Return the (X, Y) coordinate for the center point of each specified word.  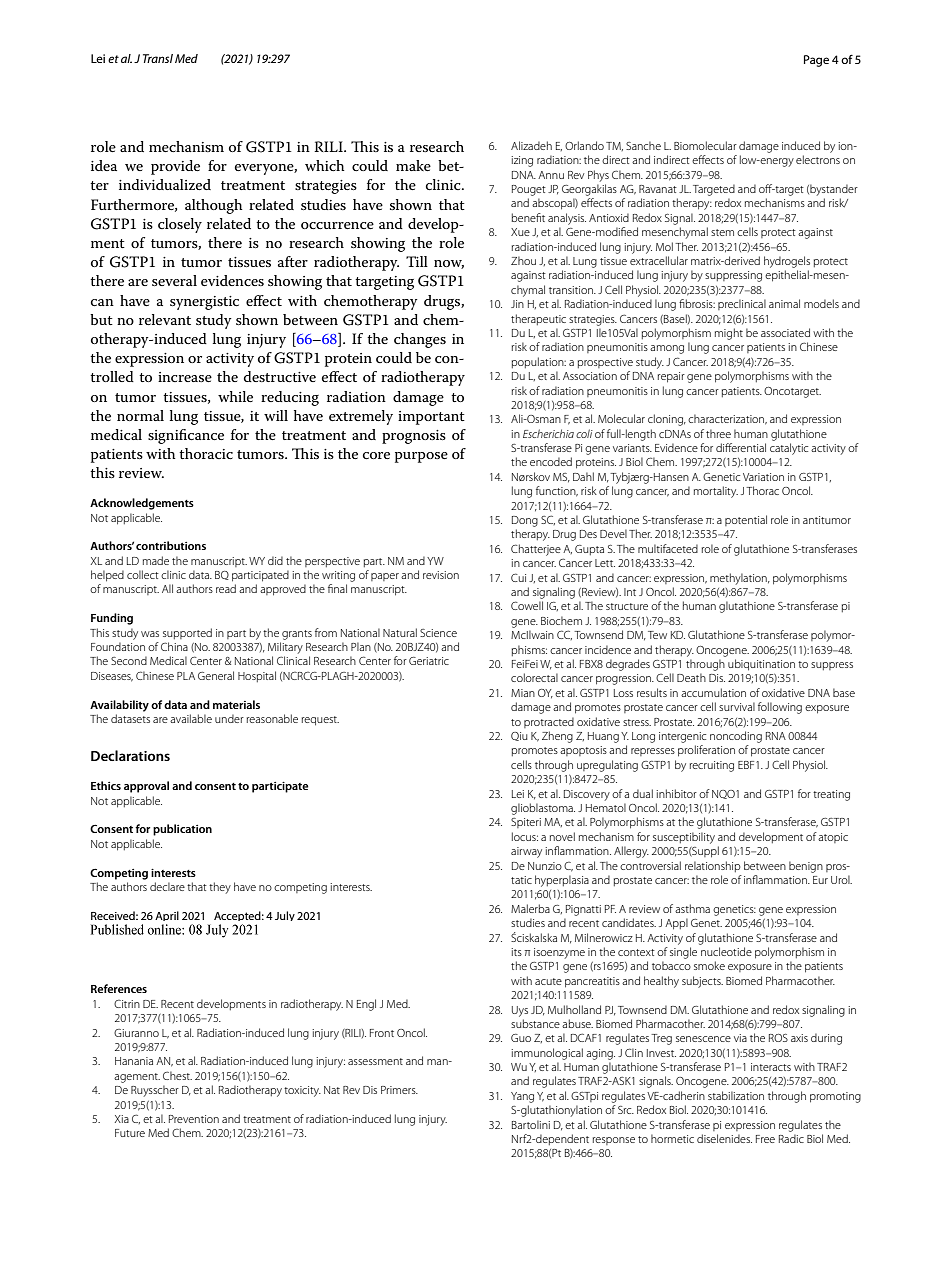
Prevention (194, 1119)
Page (816, 61)
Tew (657, 635)
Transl (158, 58)
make (413, 165)
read (226, 588)
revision (441, 575)
